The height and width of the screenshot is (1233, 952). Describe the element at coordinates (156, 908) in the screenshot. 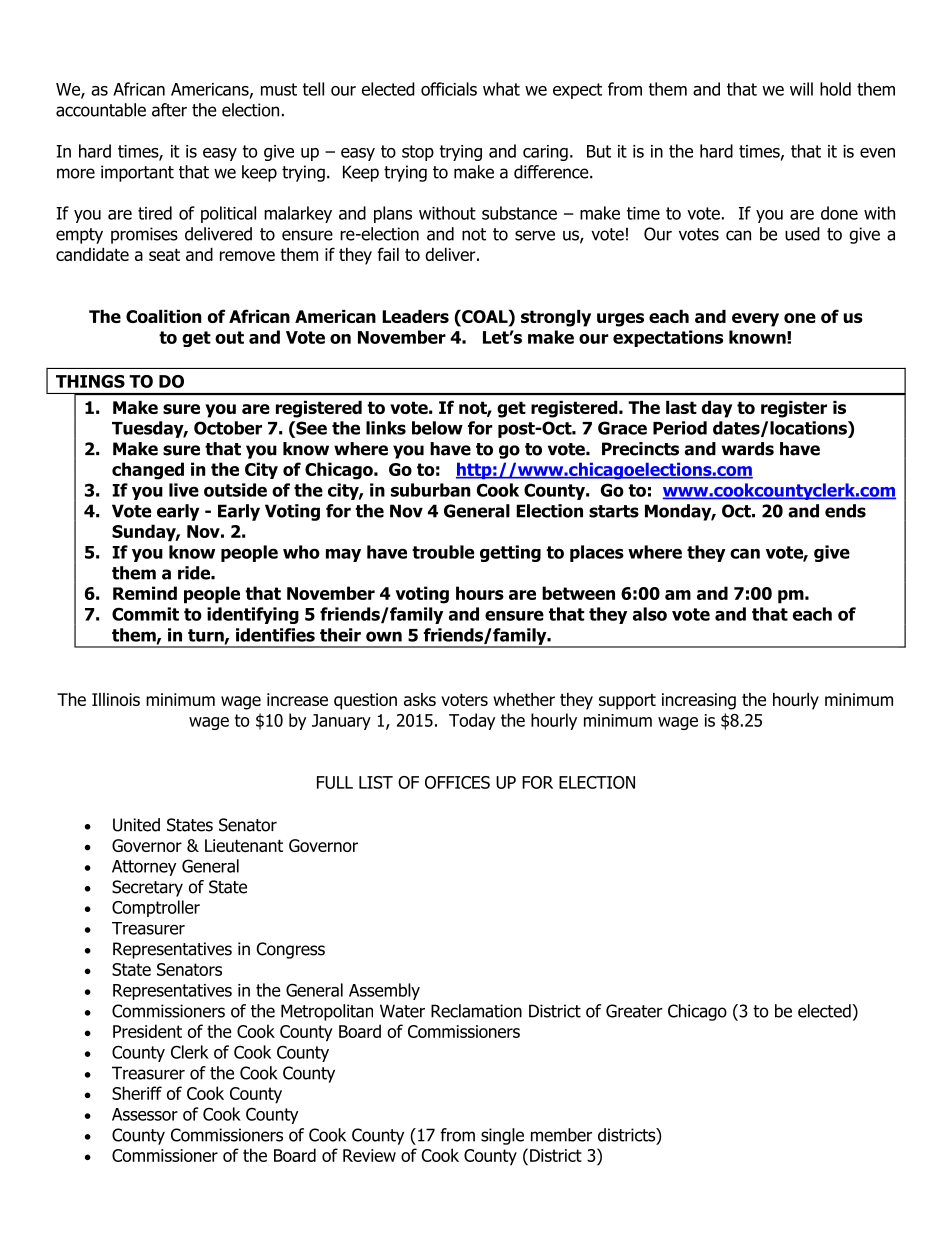

I see `Comptroller` at that location.
